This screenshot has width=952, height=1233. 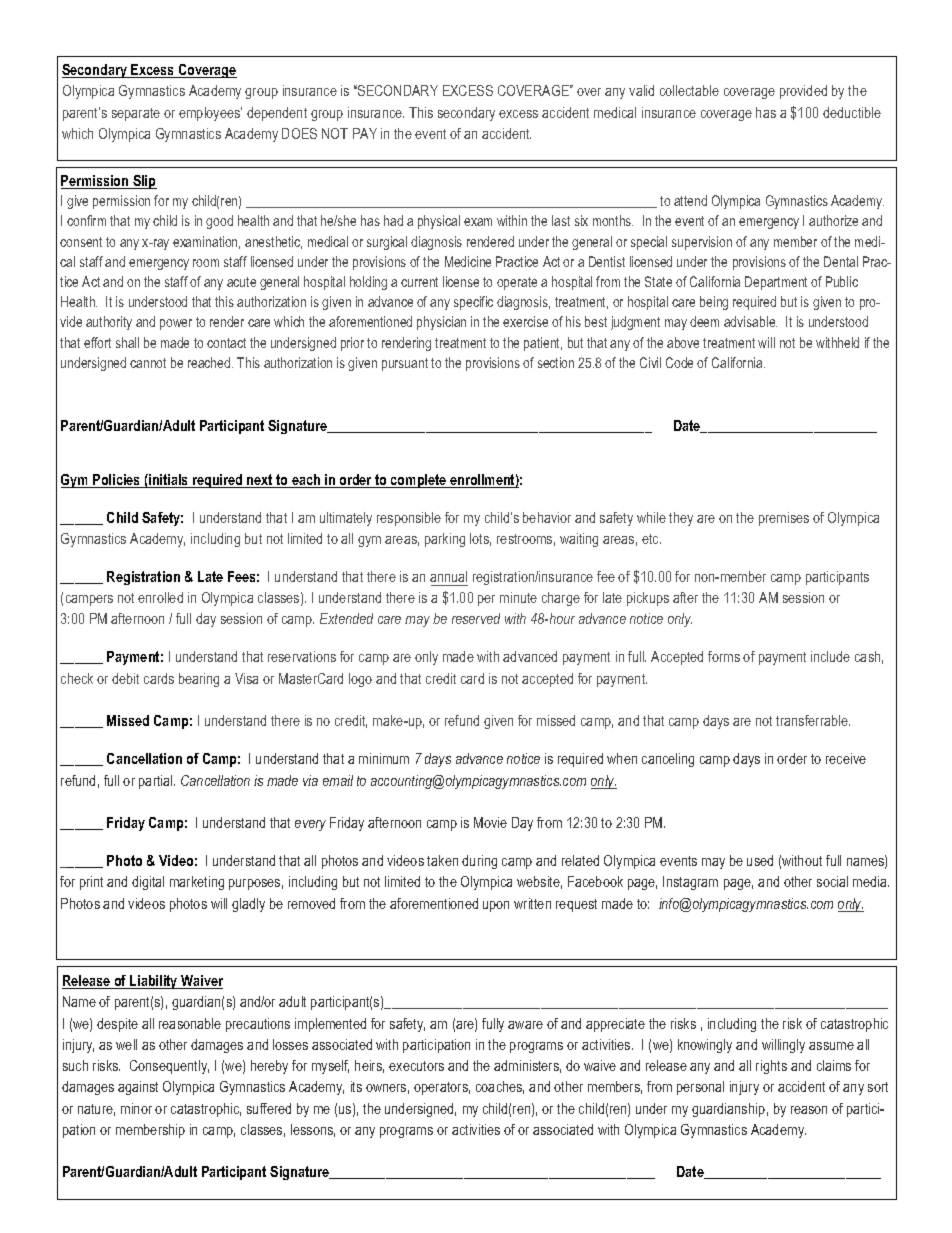 What do you see at coordinates (157, 782) in the screenshot?
I see `partial` at bounding box center [157, 782].
